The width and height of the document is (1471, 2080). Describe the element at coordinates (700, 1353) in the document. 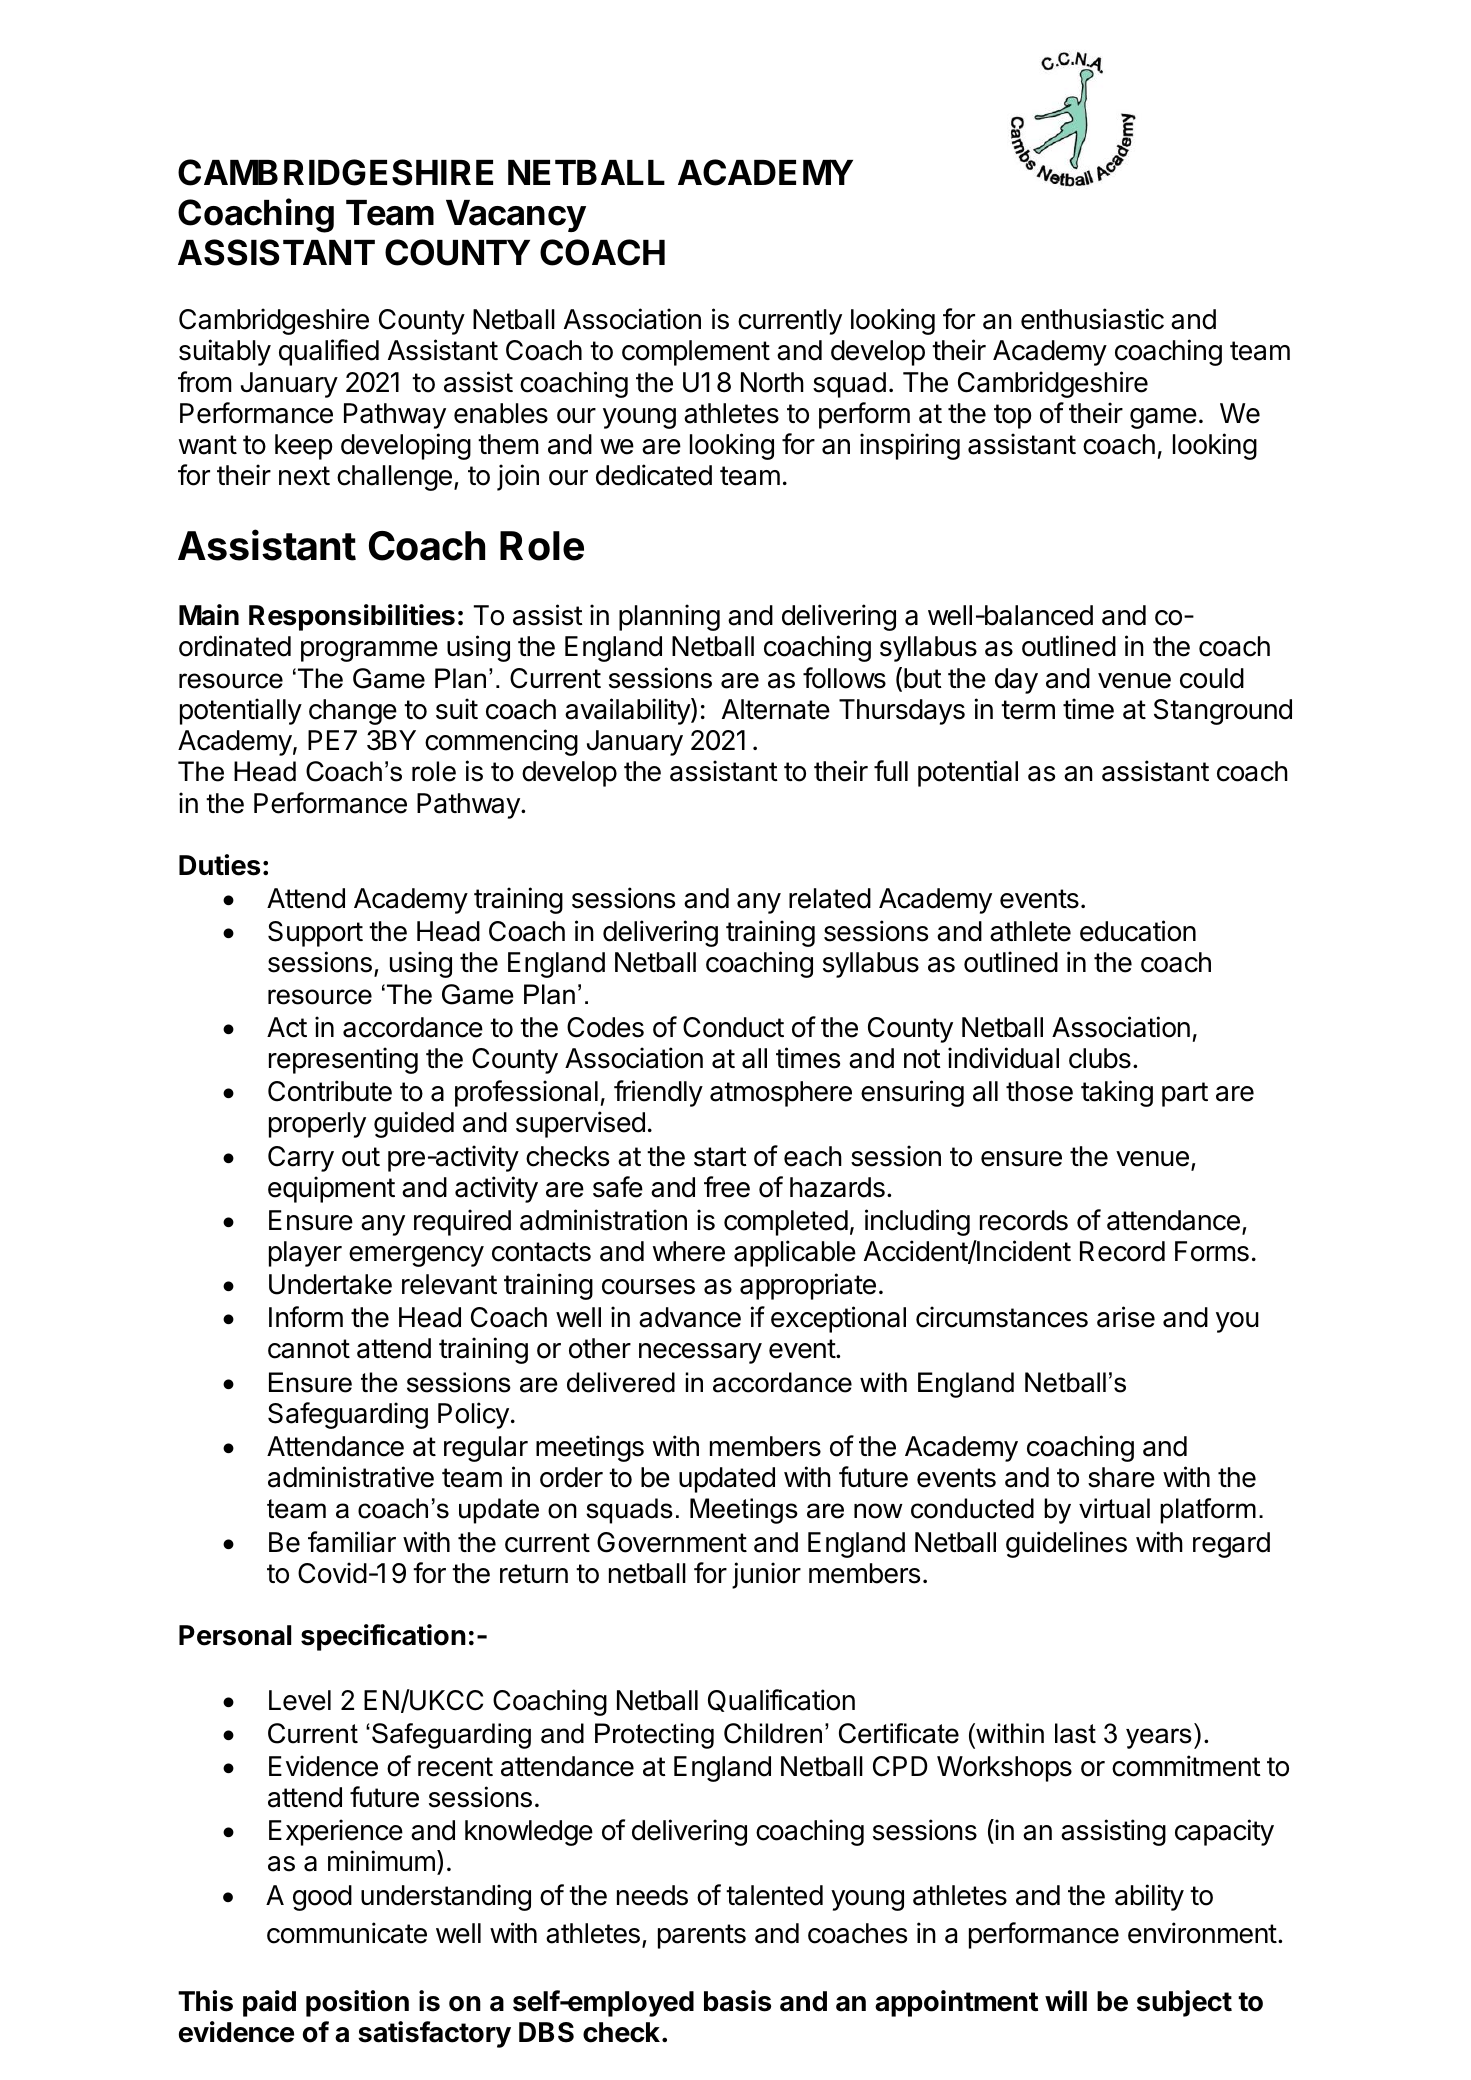

I see `necessary` at that location.
